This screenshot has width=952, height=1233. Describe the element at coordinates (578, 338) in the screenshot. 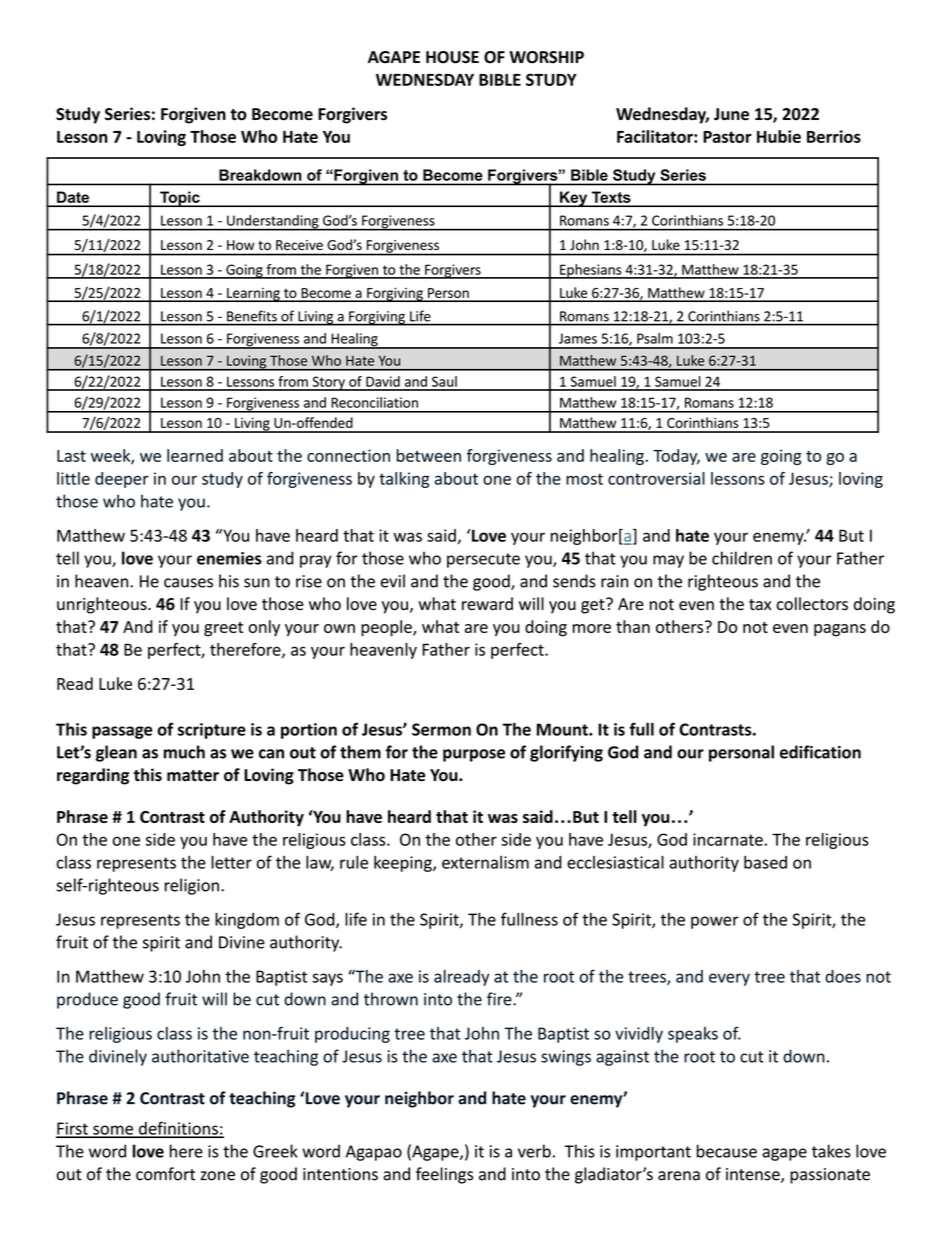

I see `James` at that location.
